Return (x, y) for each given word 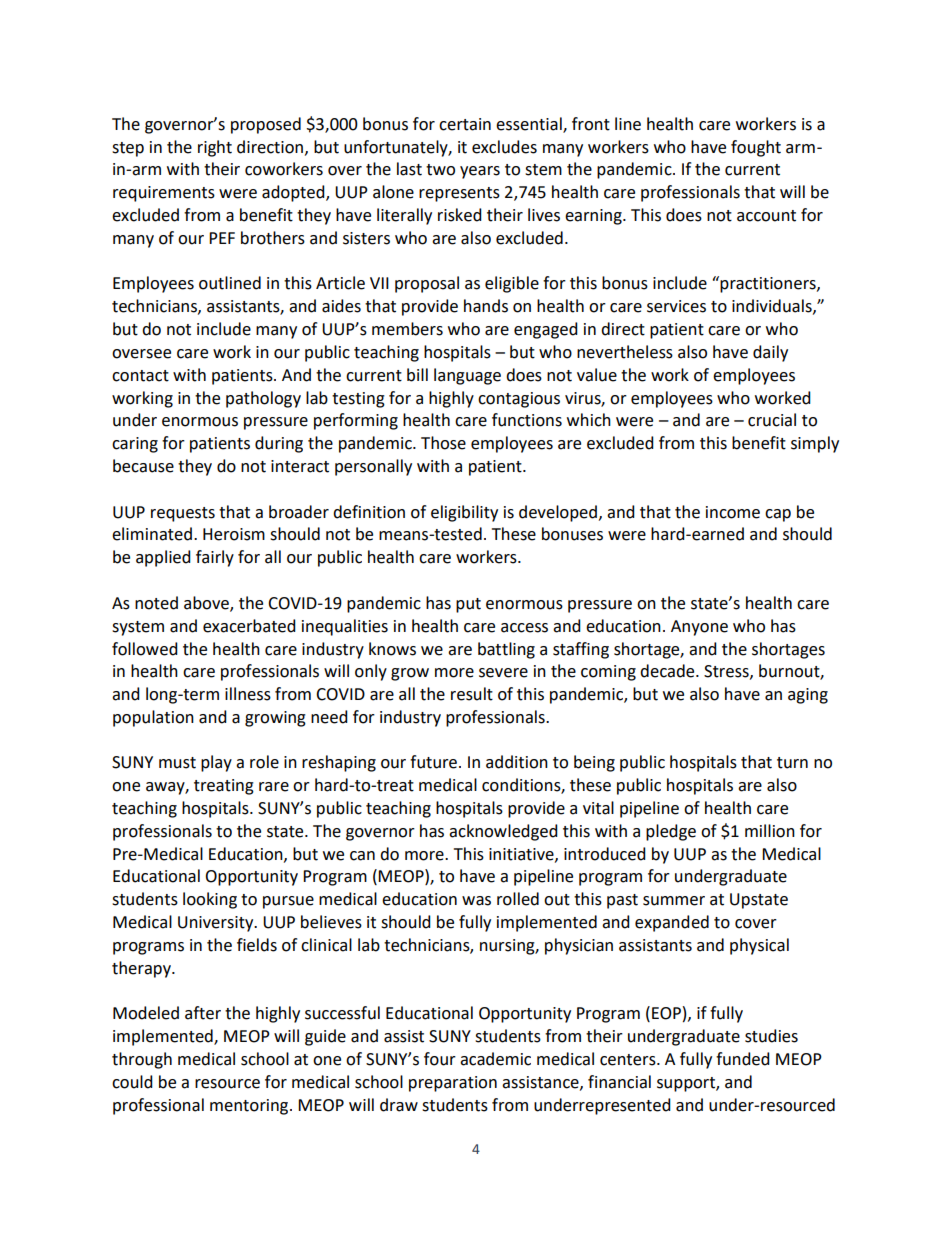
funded (743, 1059)
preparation (453, 1084)
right (215, 148)
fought (756, 148)
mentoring (250, 1107)
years (480, 172)
